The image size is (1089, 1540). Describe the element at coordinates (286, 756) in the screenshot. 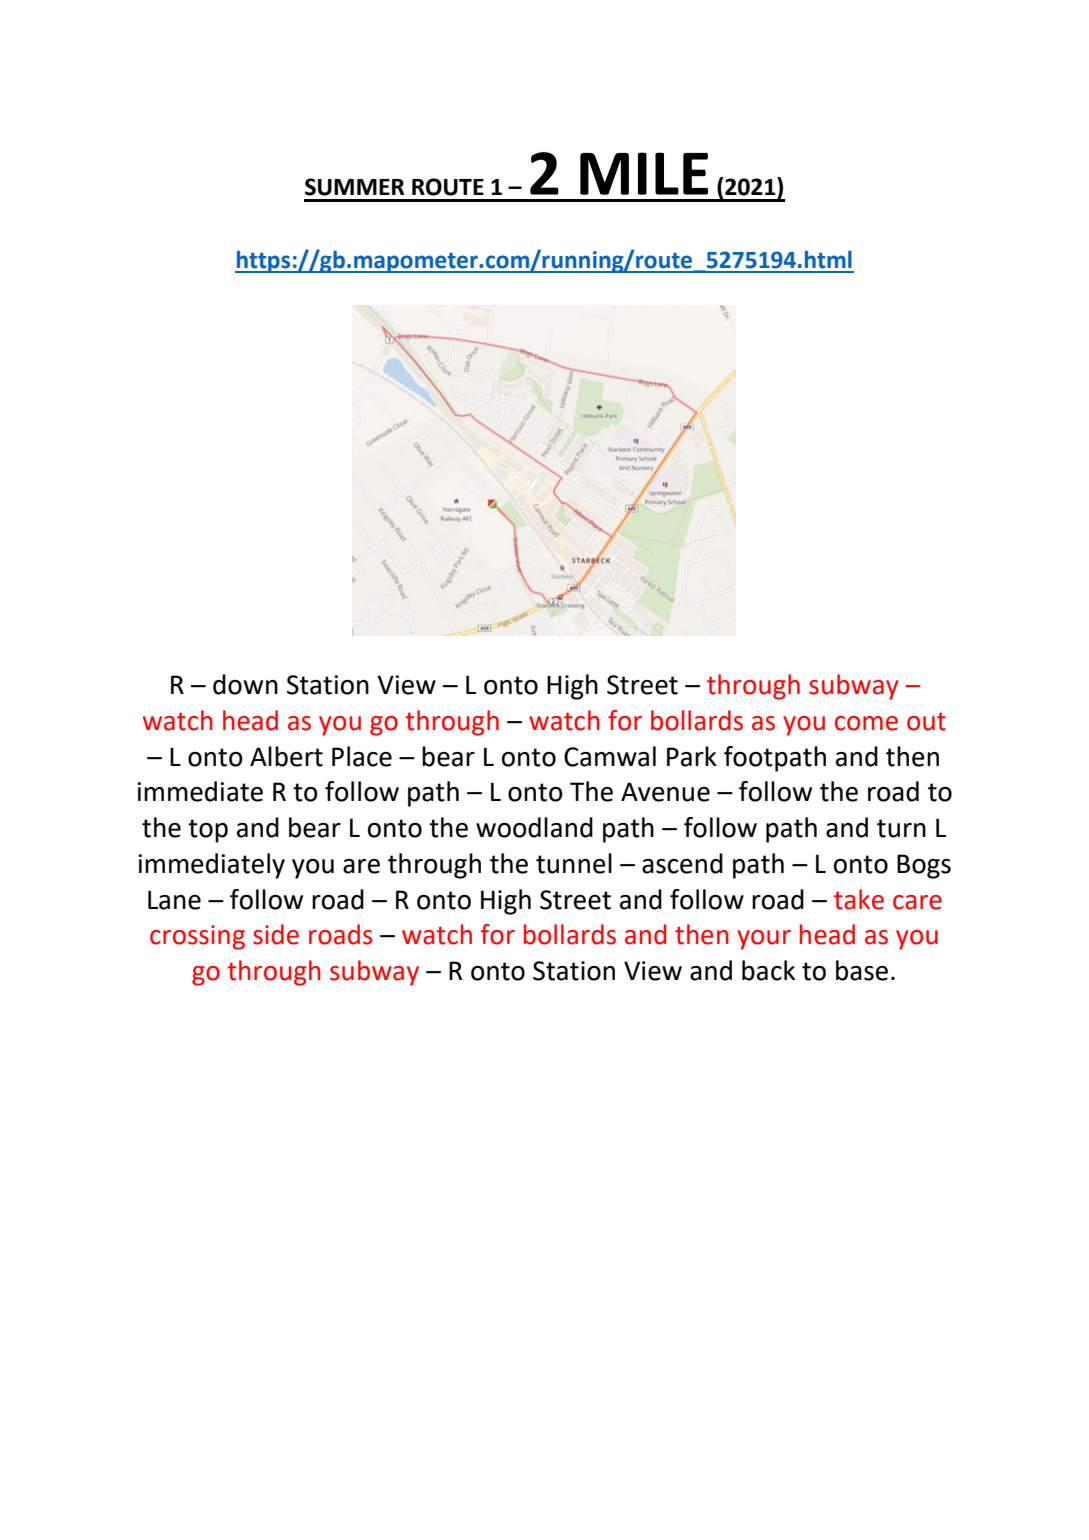

I see `Albert` at that location.
